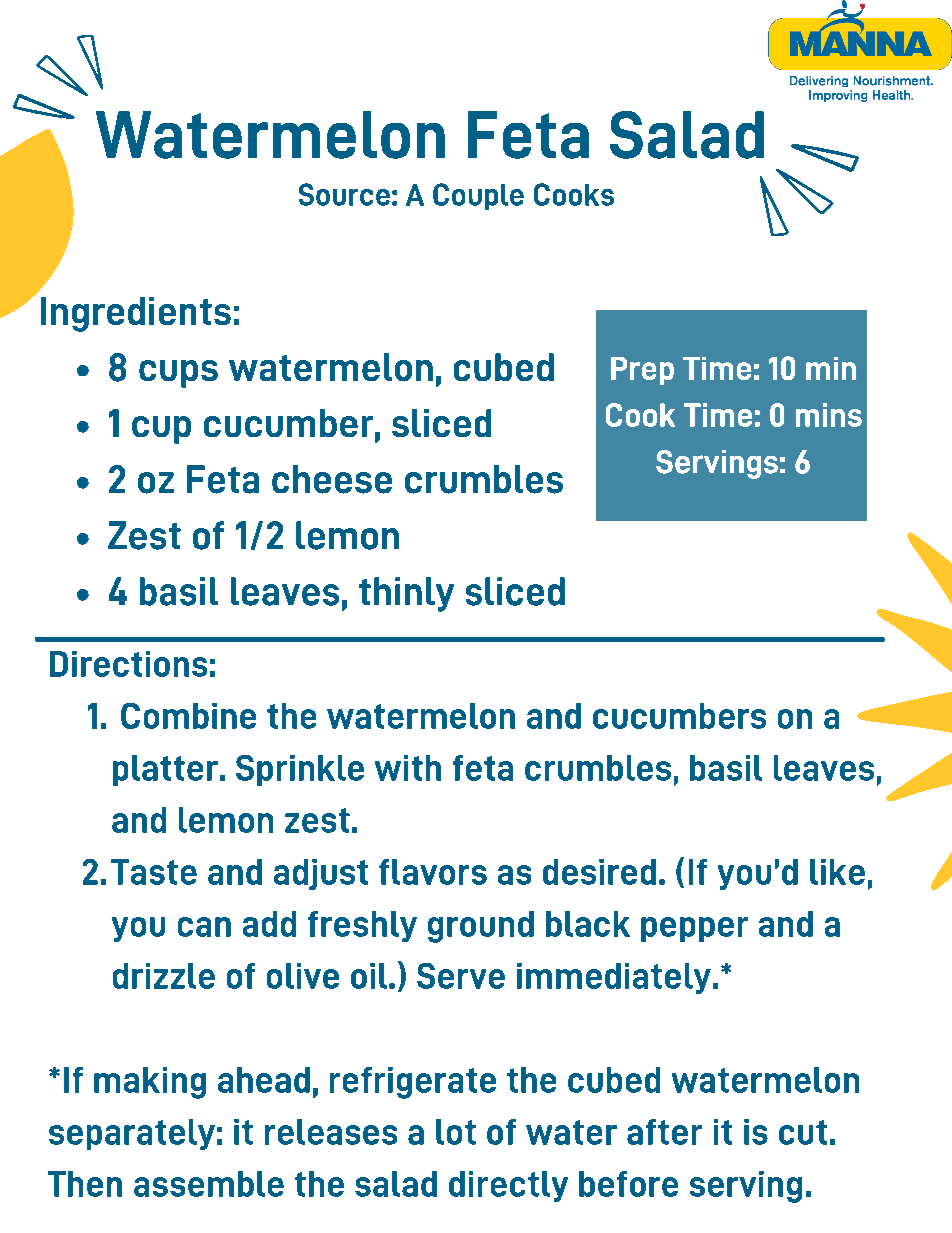 This screenshot has width=952, height=1233. I want to click on immediately, so click(614, 978).
